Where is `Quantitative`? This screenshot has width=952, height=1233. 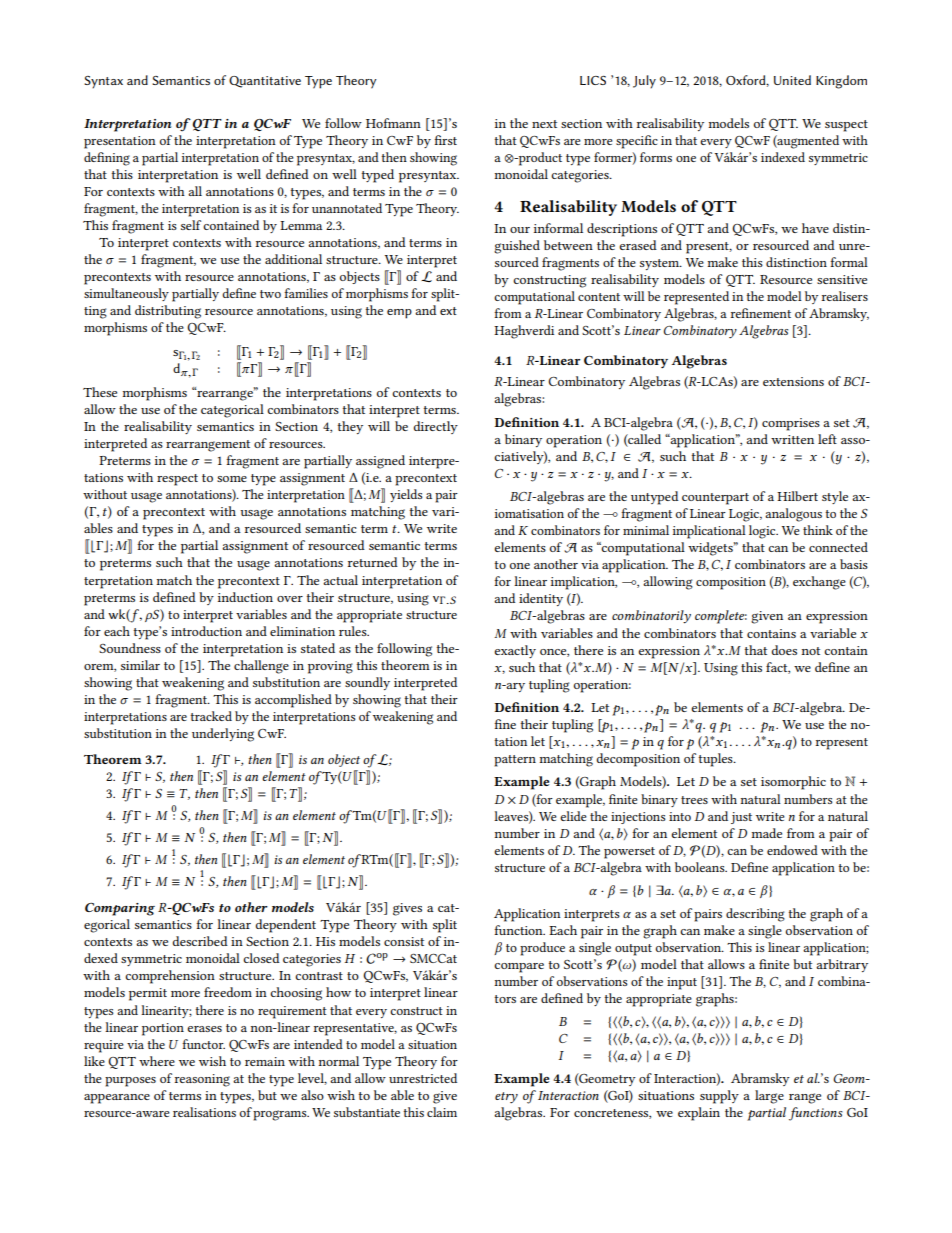 Quantitative is located at coordinates (265, 82).
